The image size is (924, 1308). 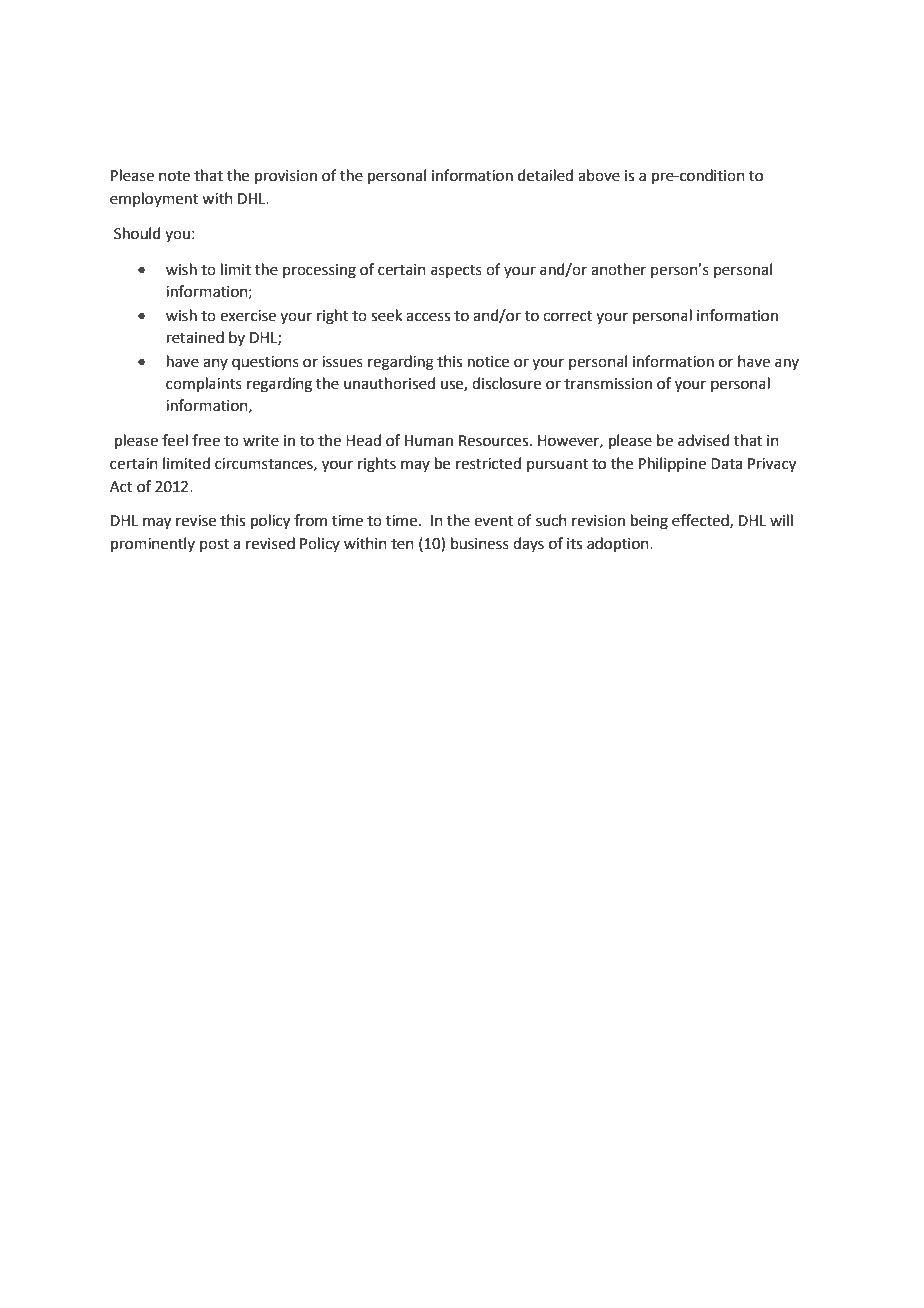 I want to click on post, so click(x=214, y=545).
